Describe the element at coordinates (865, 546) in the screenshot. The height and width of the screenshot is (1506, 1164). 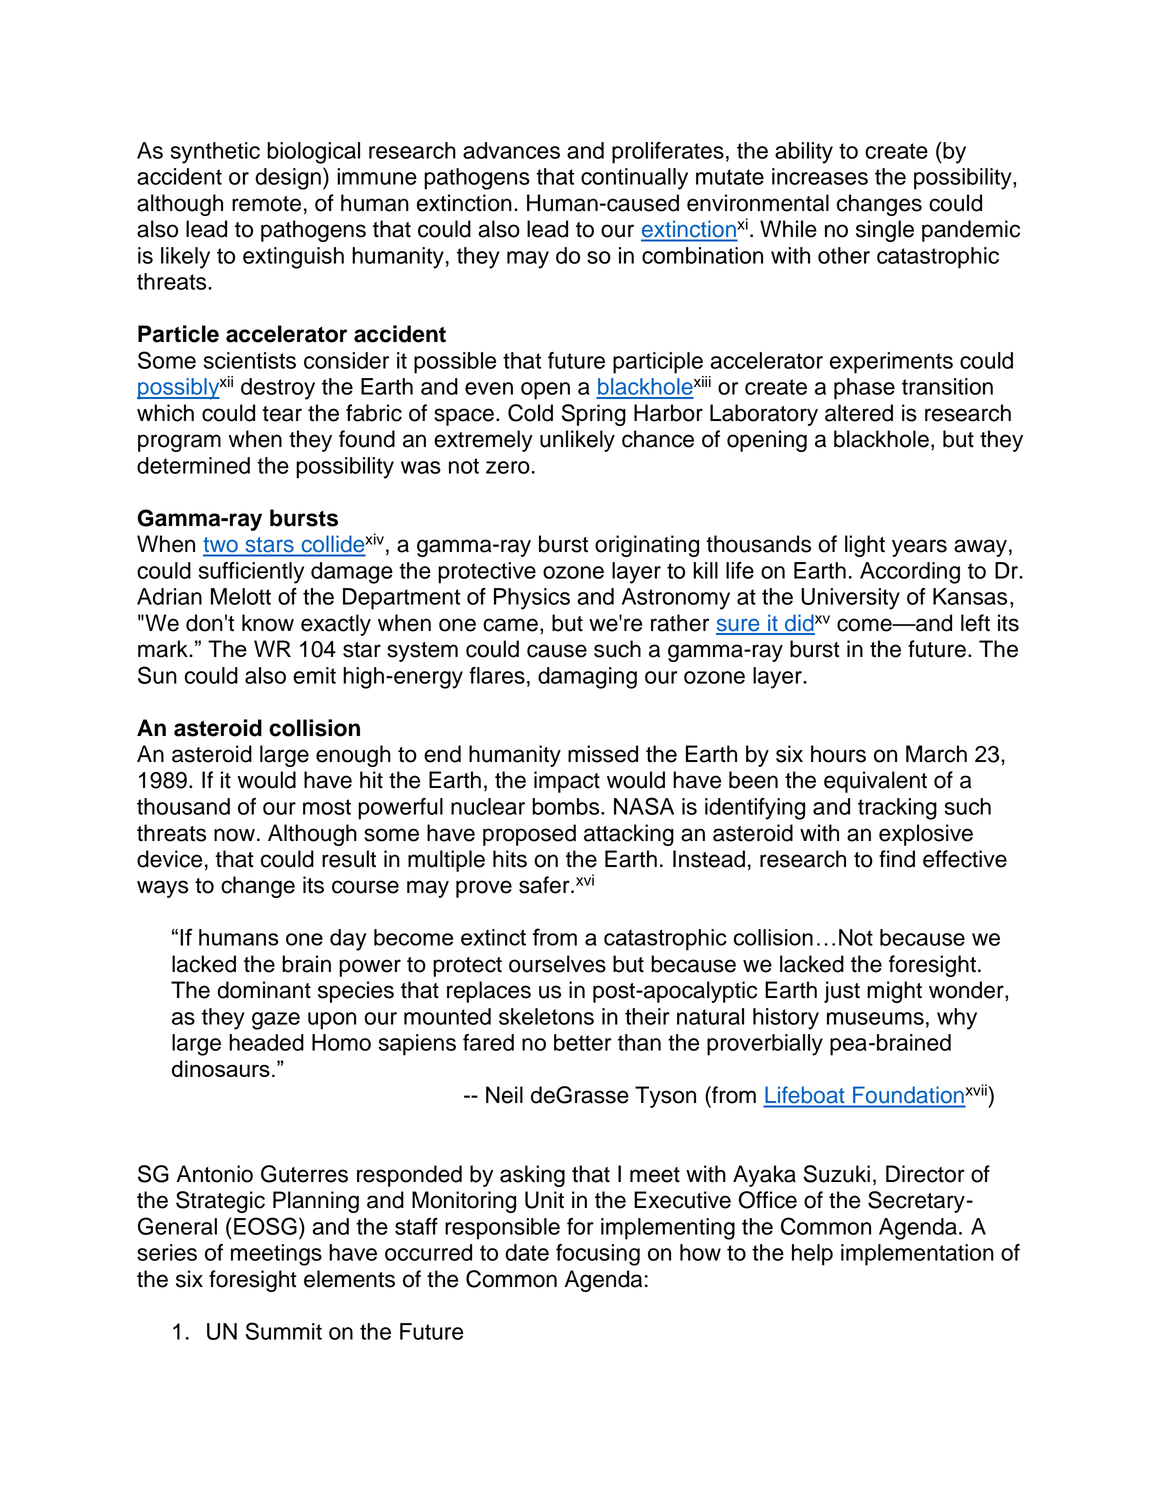
I see `light` at that location.
